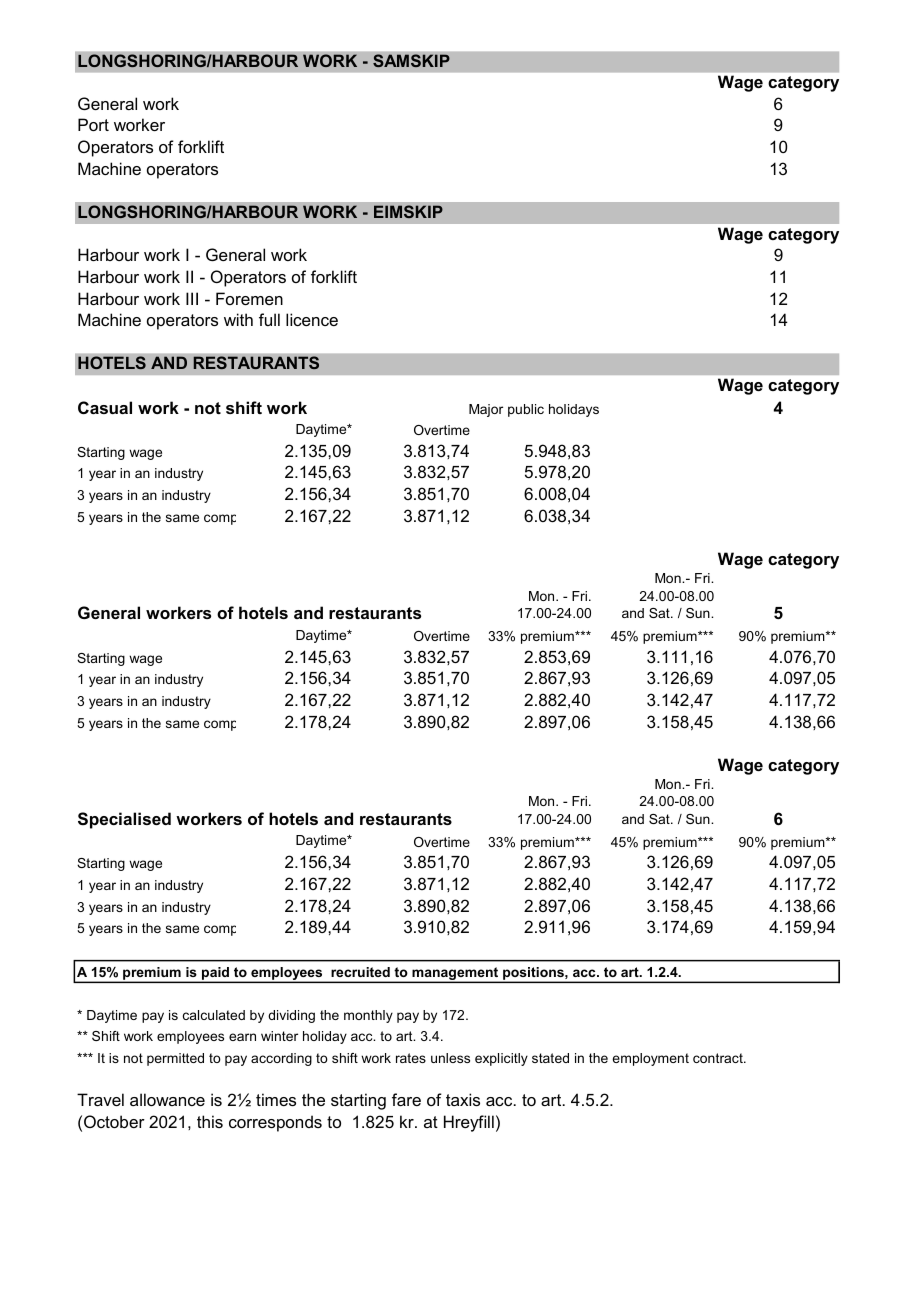 This screenshot has height=1308, width=924. Describe the element at coordinates (167, 1099) in the screenshot. I see `allowance` at that location.
